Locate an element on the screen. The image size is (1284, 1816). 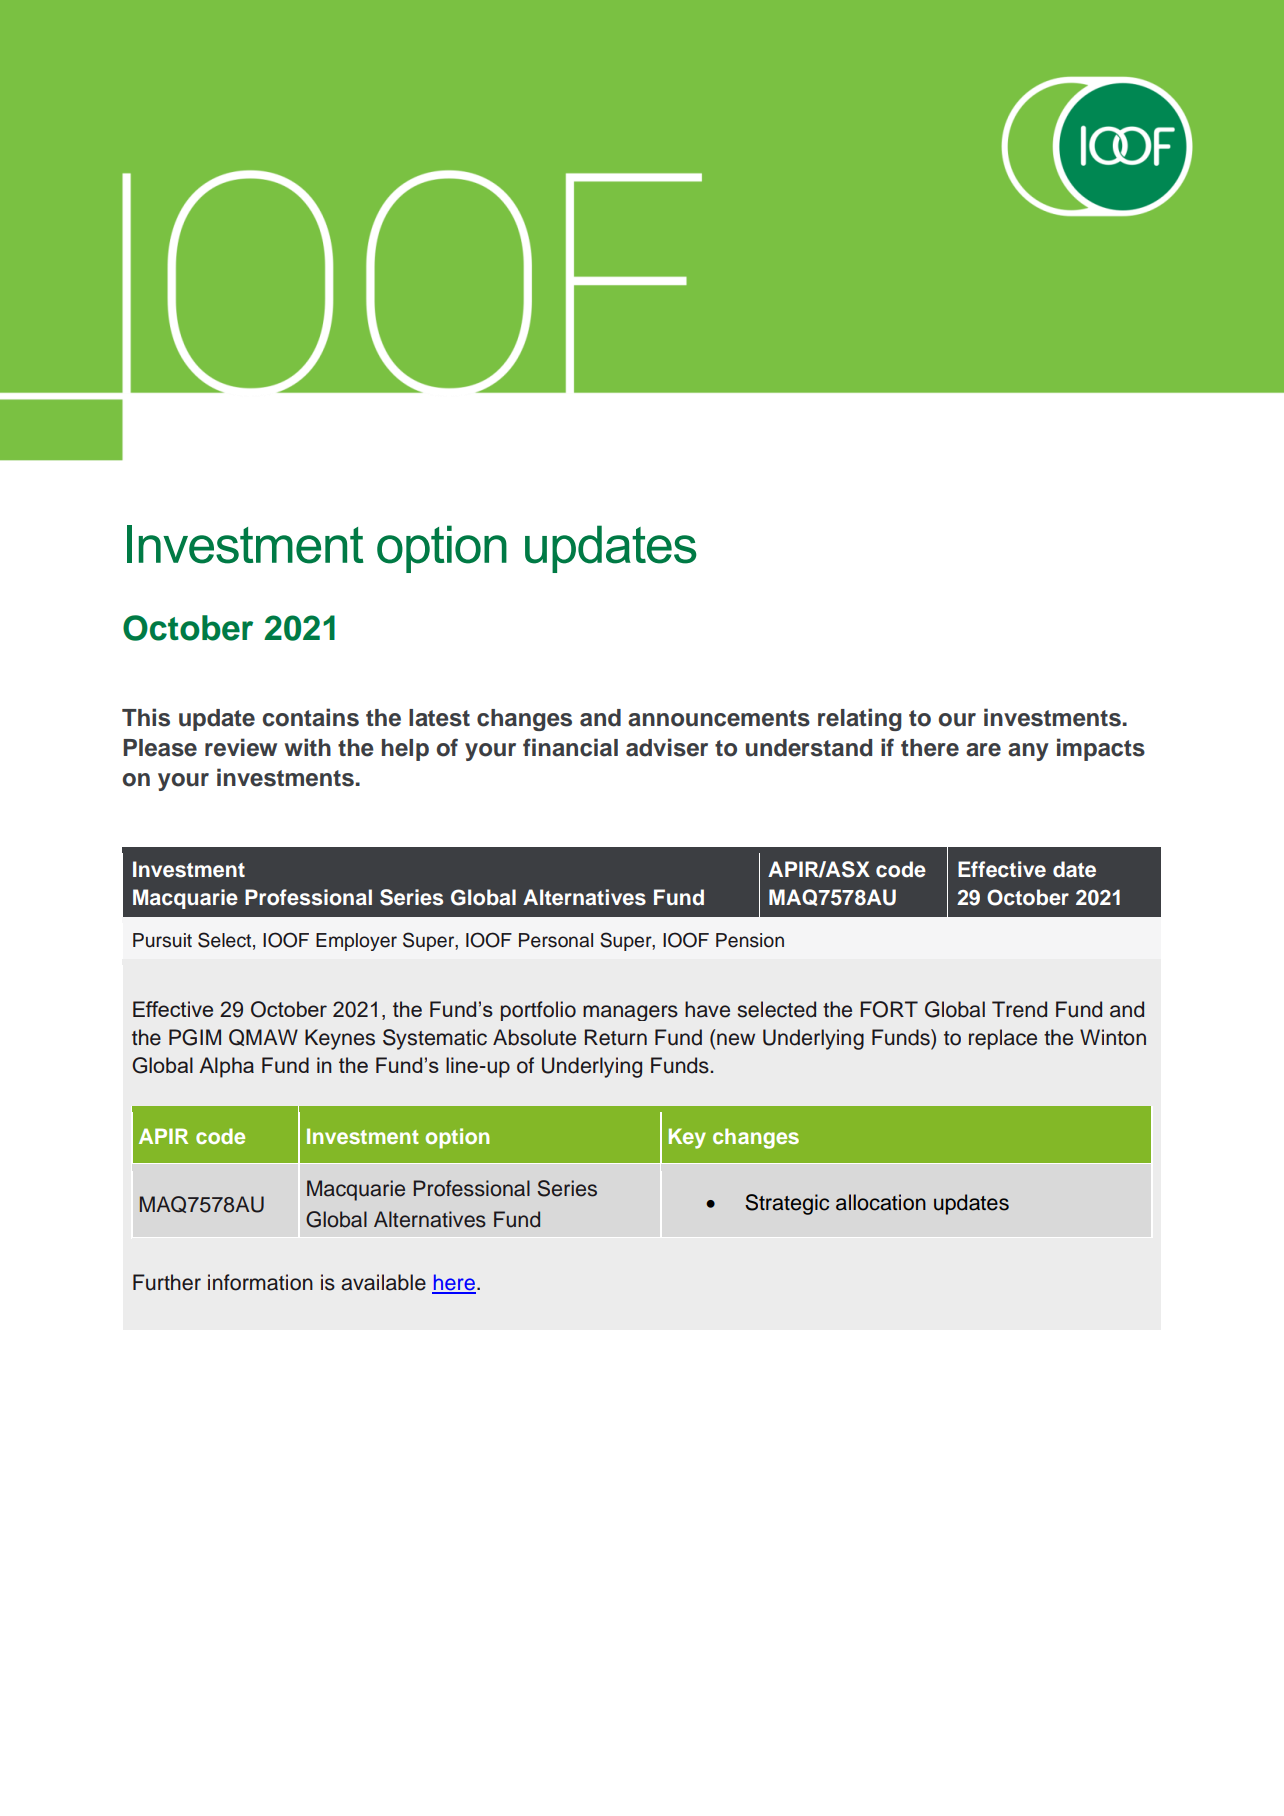
Keynes is located at coordinates (340, 1039).
